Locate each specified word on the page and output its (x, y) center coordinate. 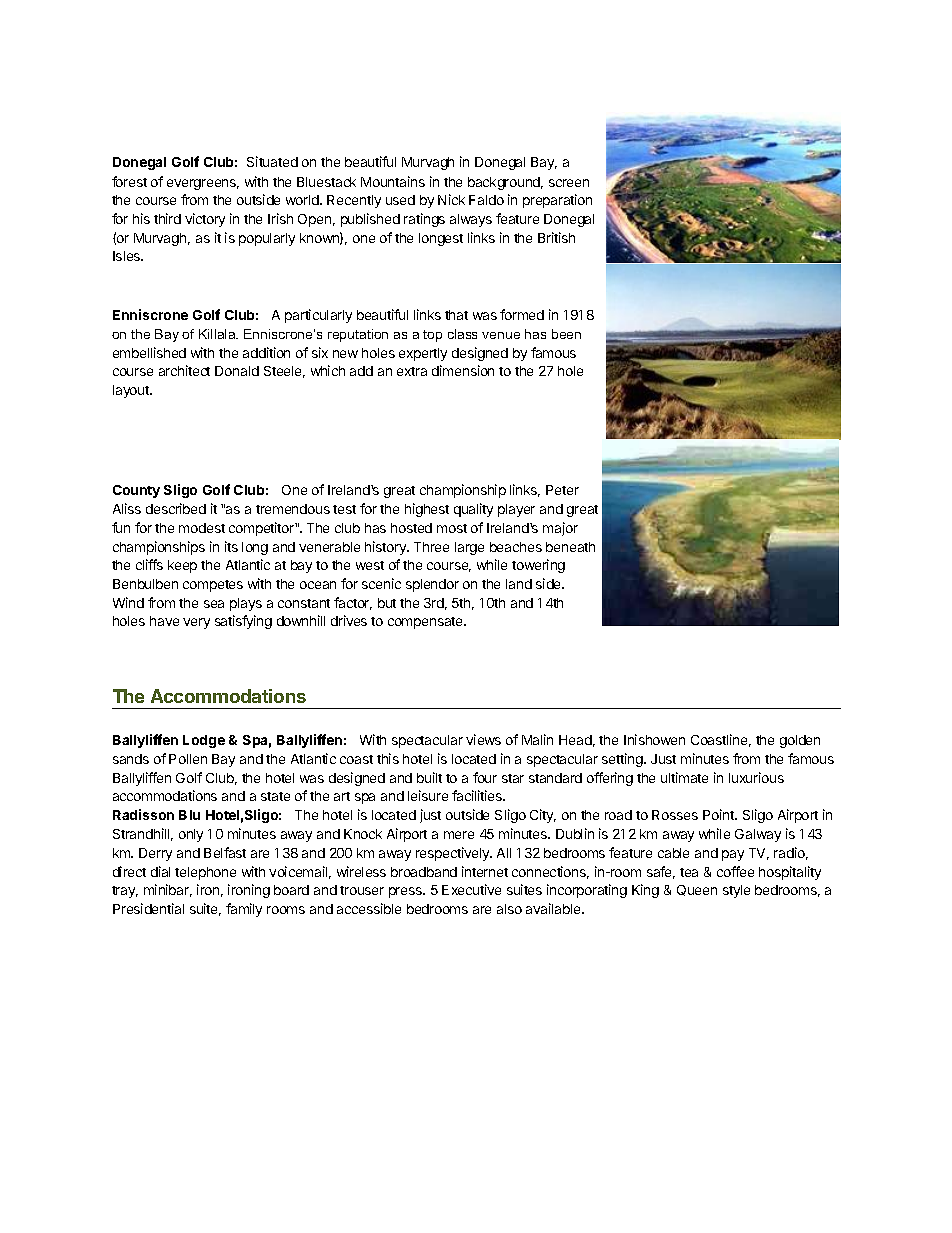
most (452, 528)
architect (184, 370)
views (483, 739)
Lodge (204, 741)
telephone (205, 873)
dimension (463, 370)
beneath (570, 547)
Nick (451, 199)
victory (205, 220)
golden (800, 741)
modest (202, 528)
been (566, 334)
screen (569, 183)
